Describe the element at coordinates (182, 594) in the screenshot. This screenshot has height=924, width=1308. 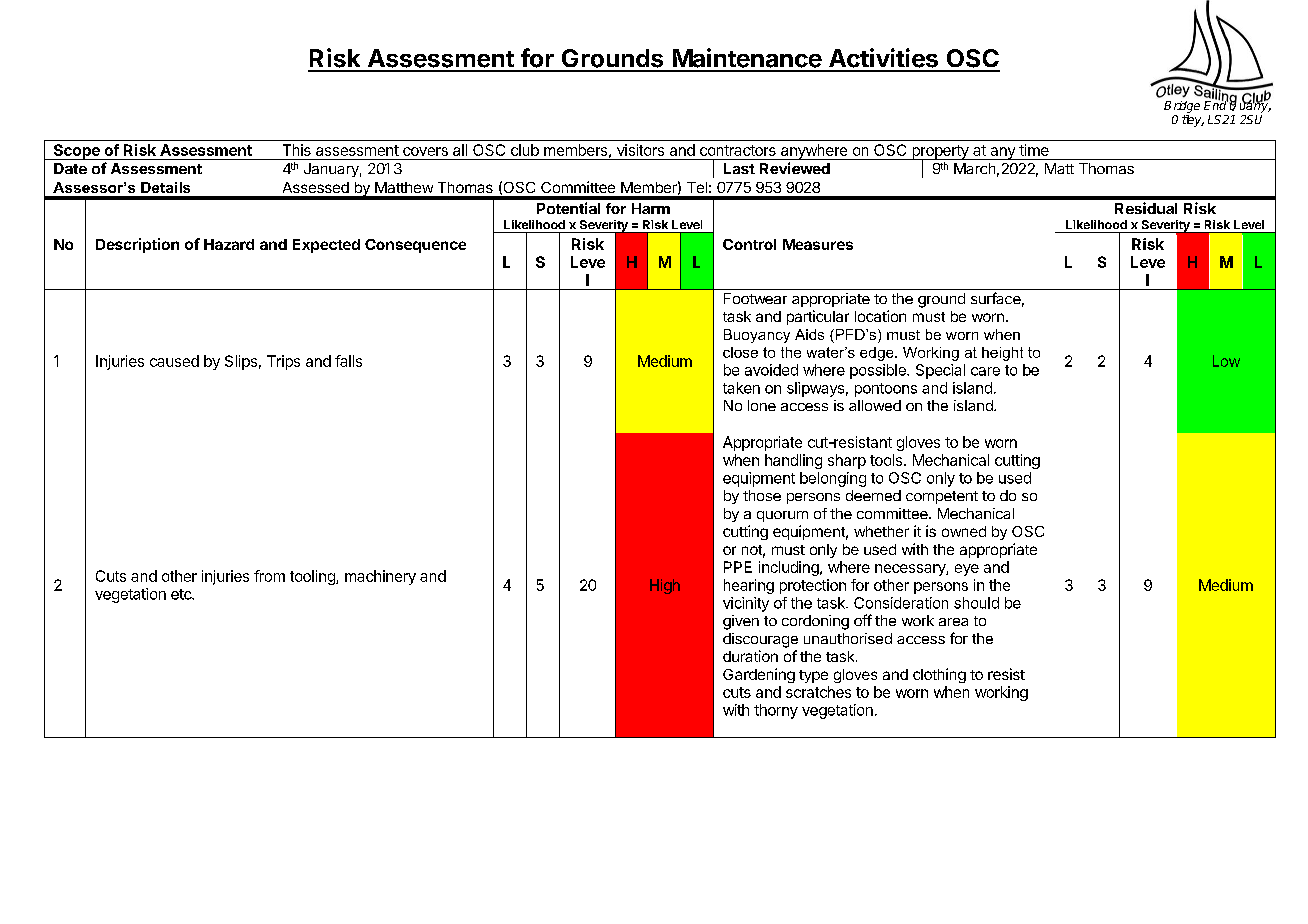
I see `etc` at that location.
